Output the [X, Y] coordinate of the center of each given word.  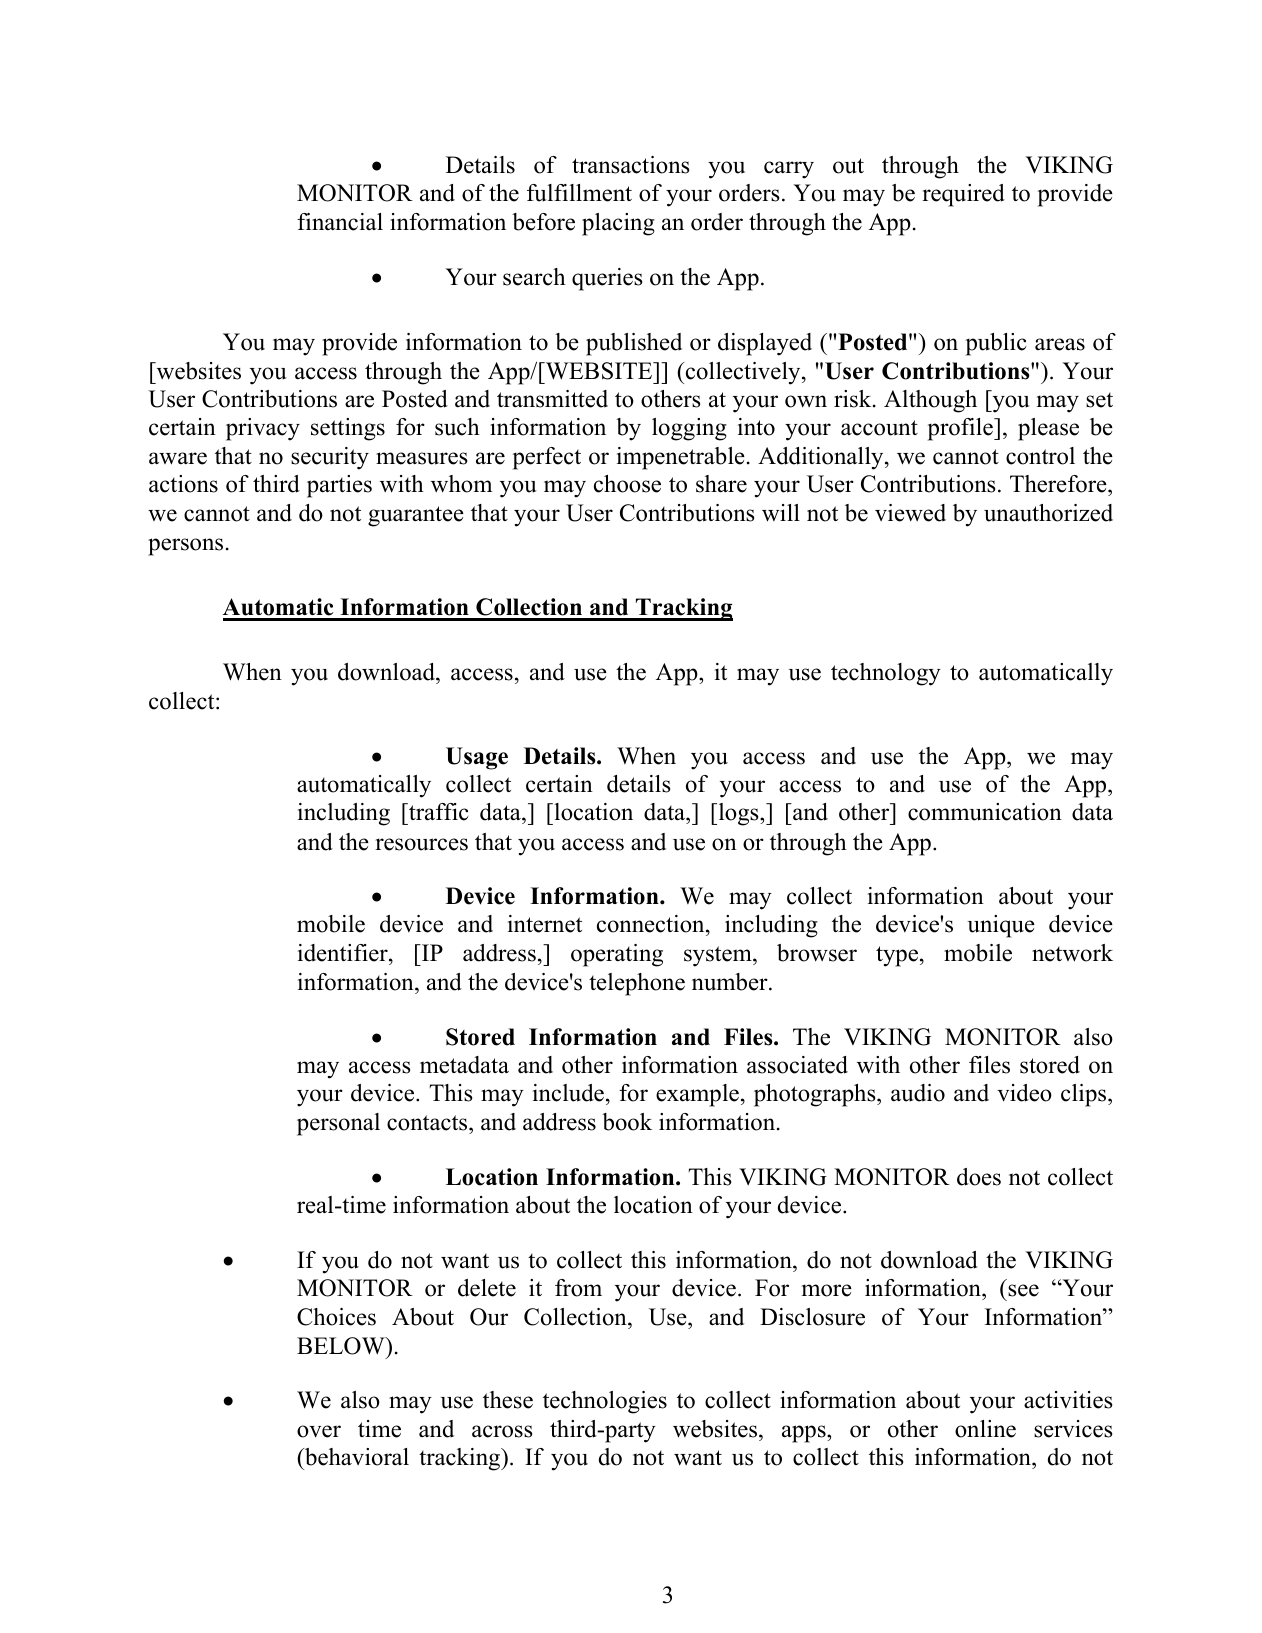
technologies [605, 1402]
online [985, 1429]
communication [985, 812]
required [963, 195]
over [319, 1431]
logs [738, 814]
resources [421, 844]
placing [618, 224]
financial [340, 222]
